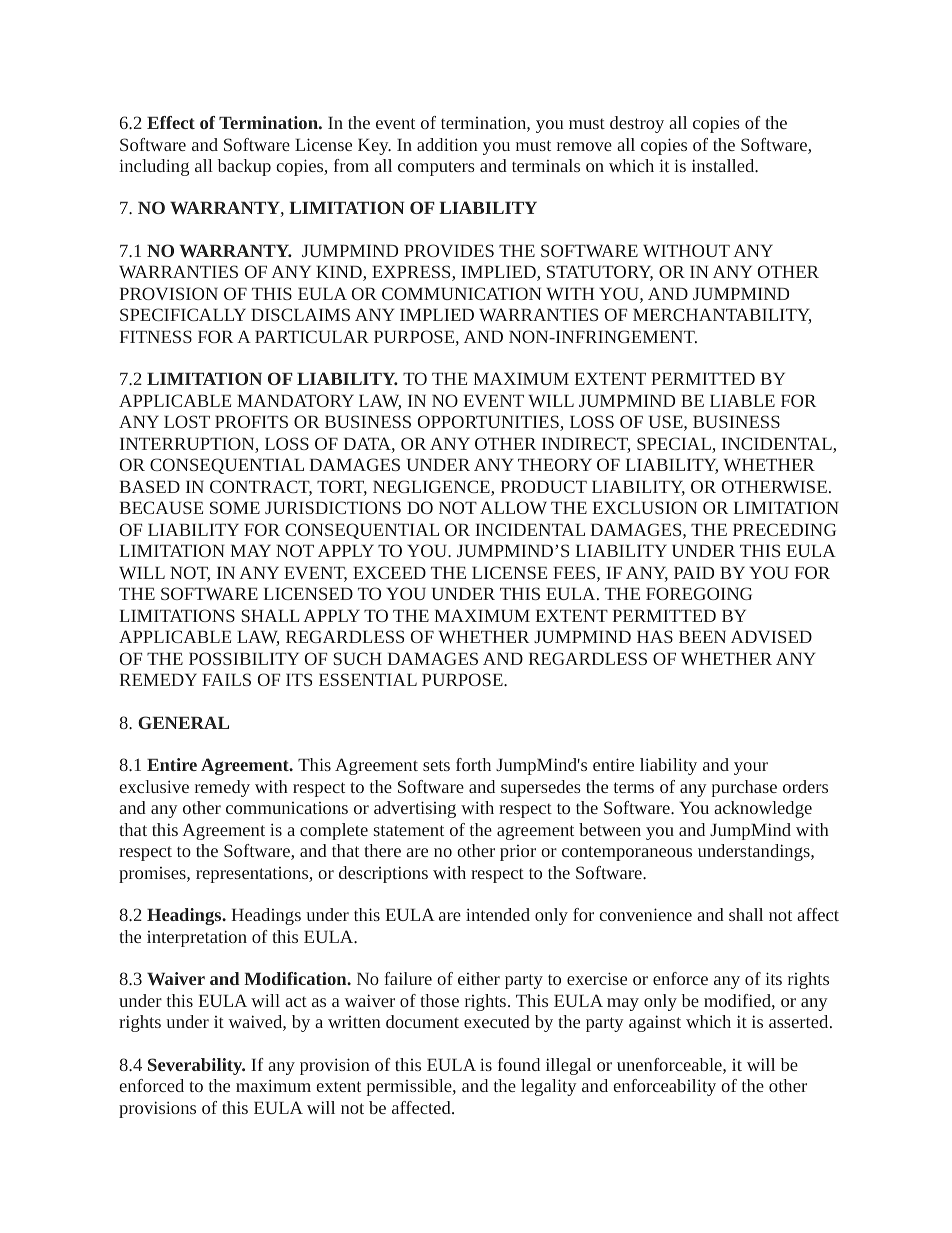 The image size is (952, 1233). Describe the element at coordinates (244, 167) in the screenshot. I see `backup` at that location.
